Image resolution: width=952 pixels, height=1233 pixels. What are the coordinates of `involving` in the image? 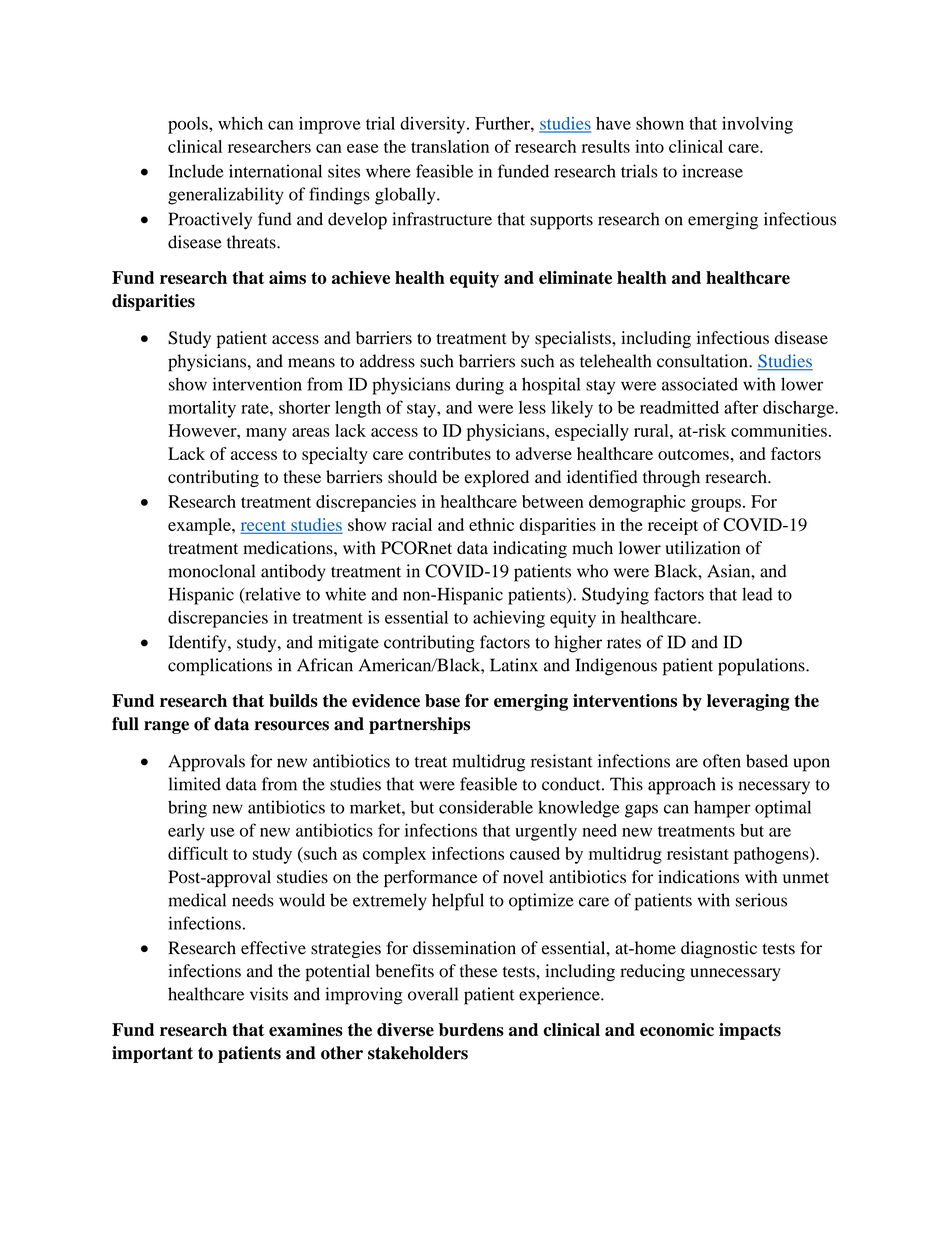 It's located at (757, 125).
